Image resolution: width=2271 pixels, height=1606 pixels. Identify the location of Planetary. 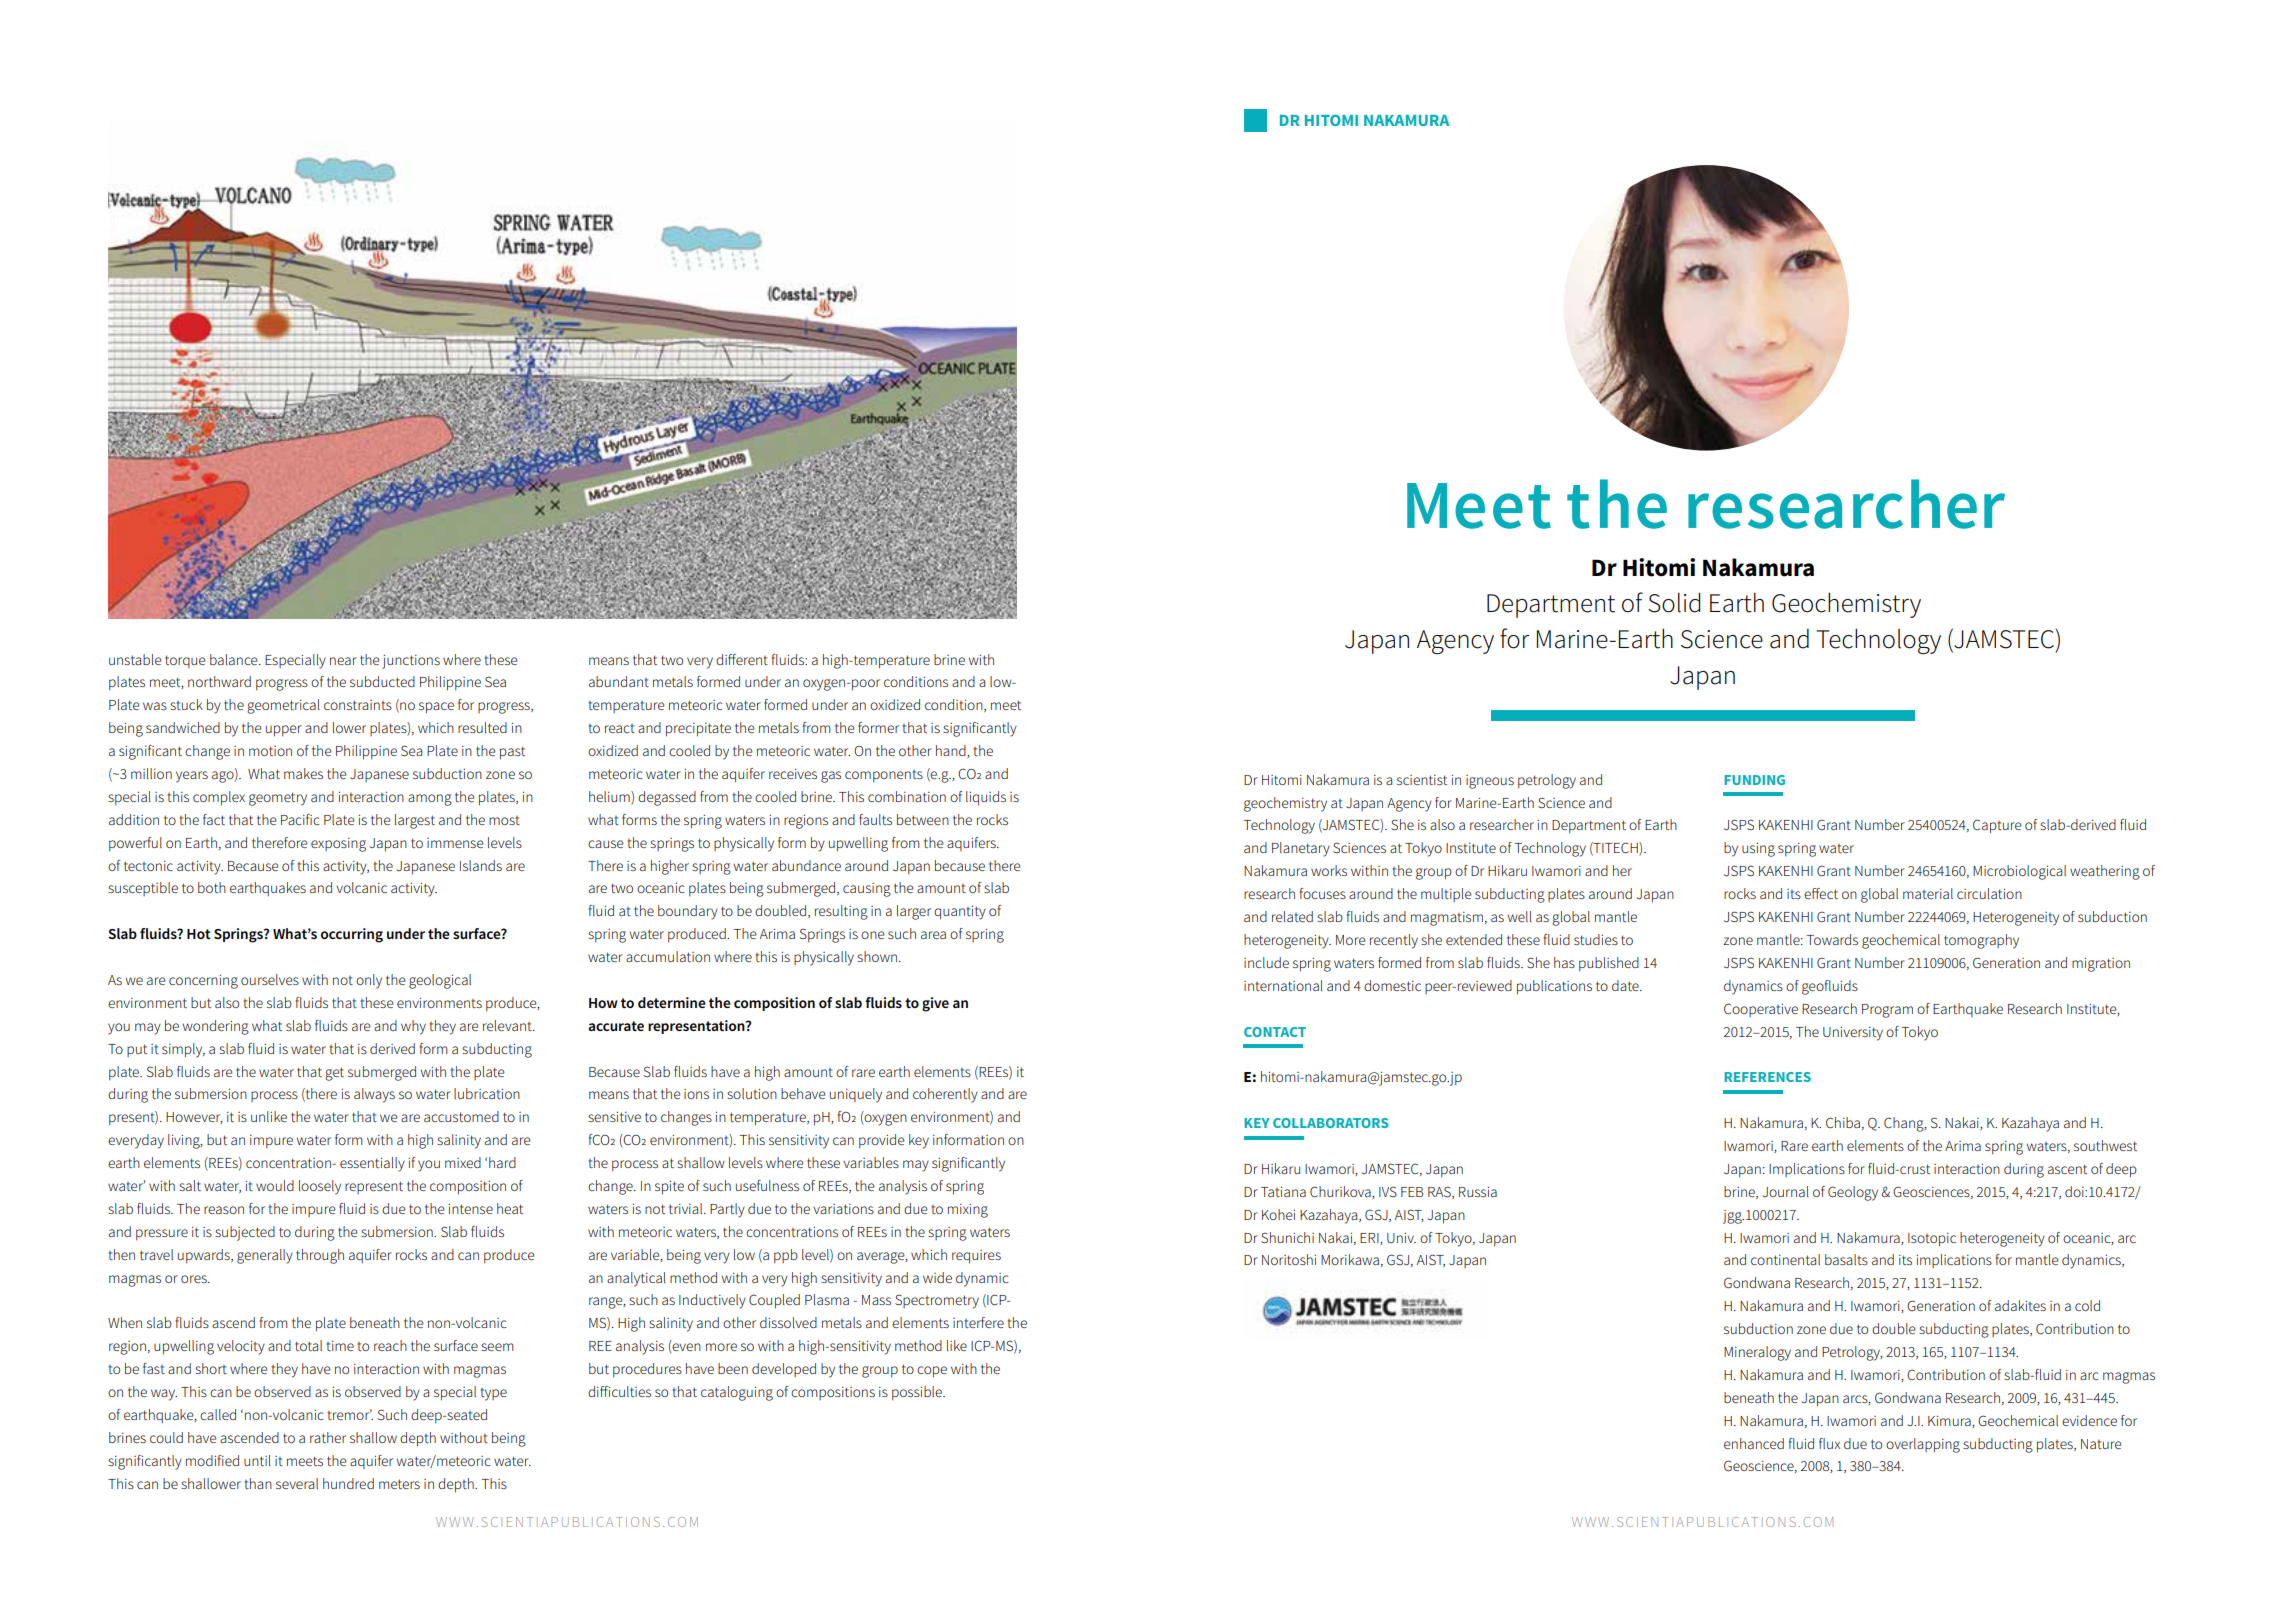
(1301, 849).
